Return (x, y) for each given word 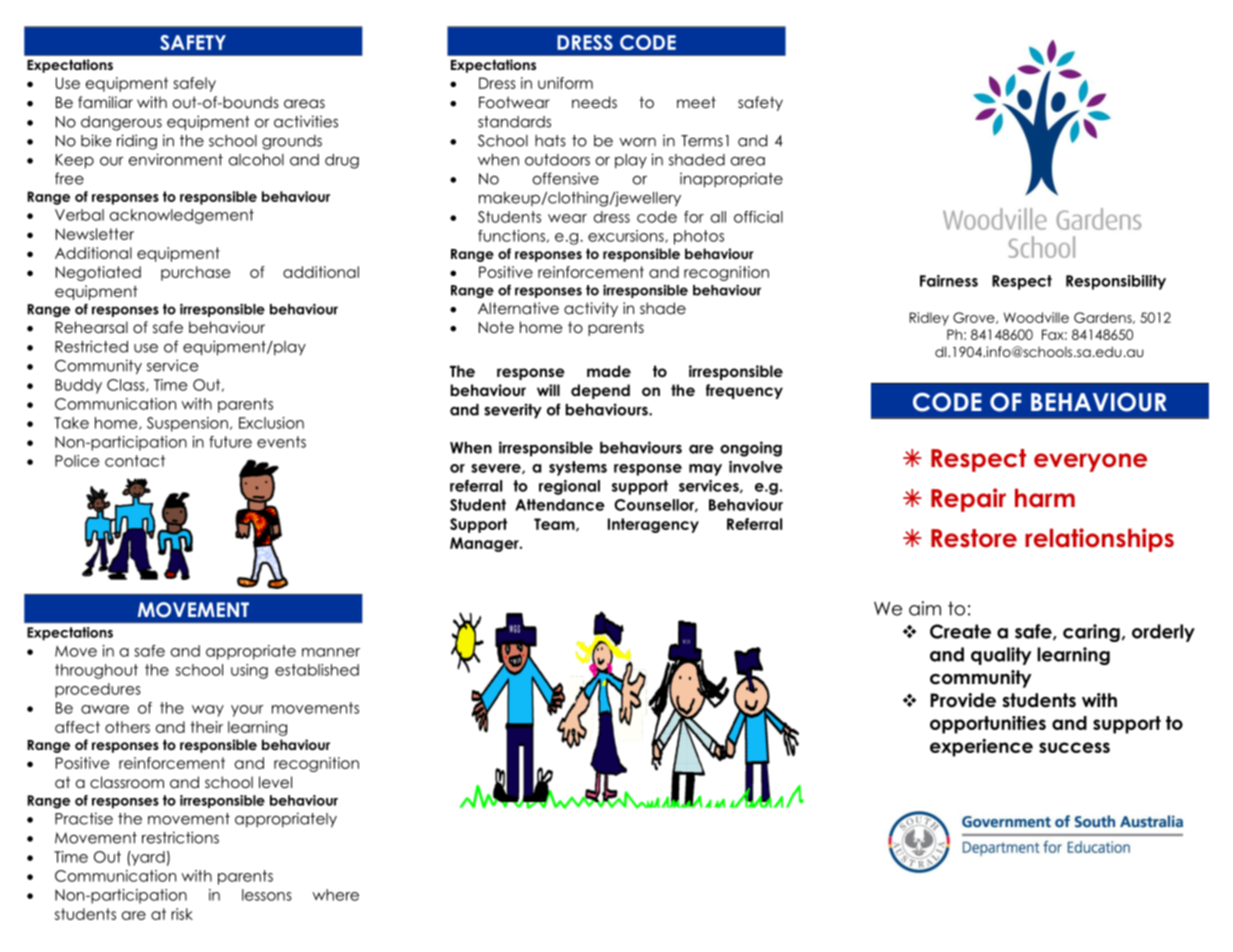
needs (594, 102)
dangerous (121, 123)
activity (591, 309)
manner (331, 652)
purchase (195, 273)
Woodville (1036, 317)
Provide (963, 700)
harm (1045, 498)
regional (569, 487)
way (208, 711)
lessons (267, 895)
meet (696, 102)
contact (135, 461)
